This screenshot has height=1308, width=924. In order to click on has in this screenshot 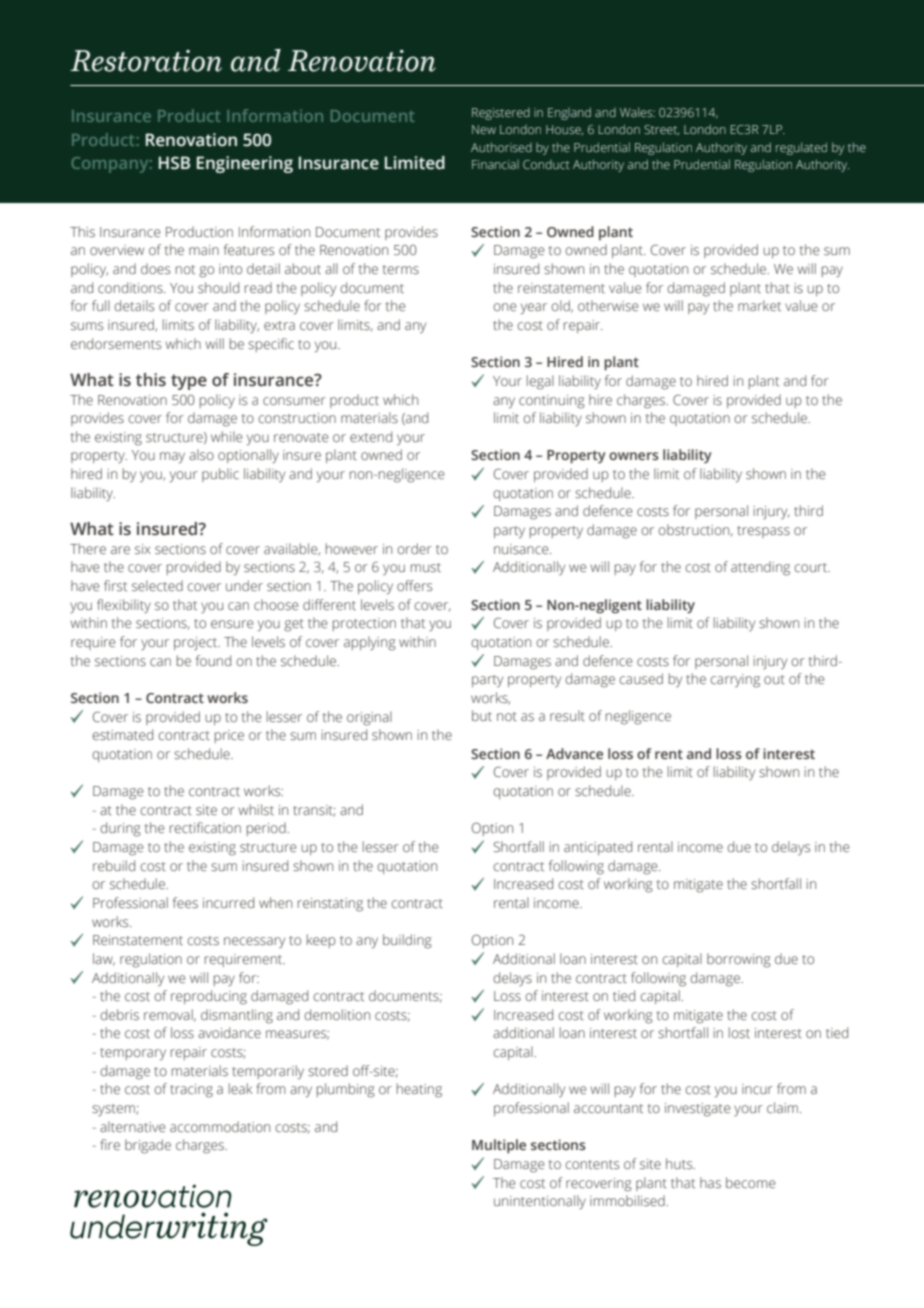, I will do `click(710, 1182)`.
